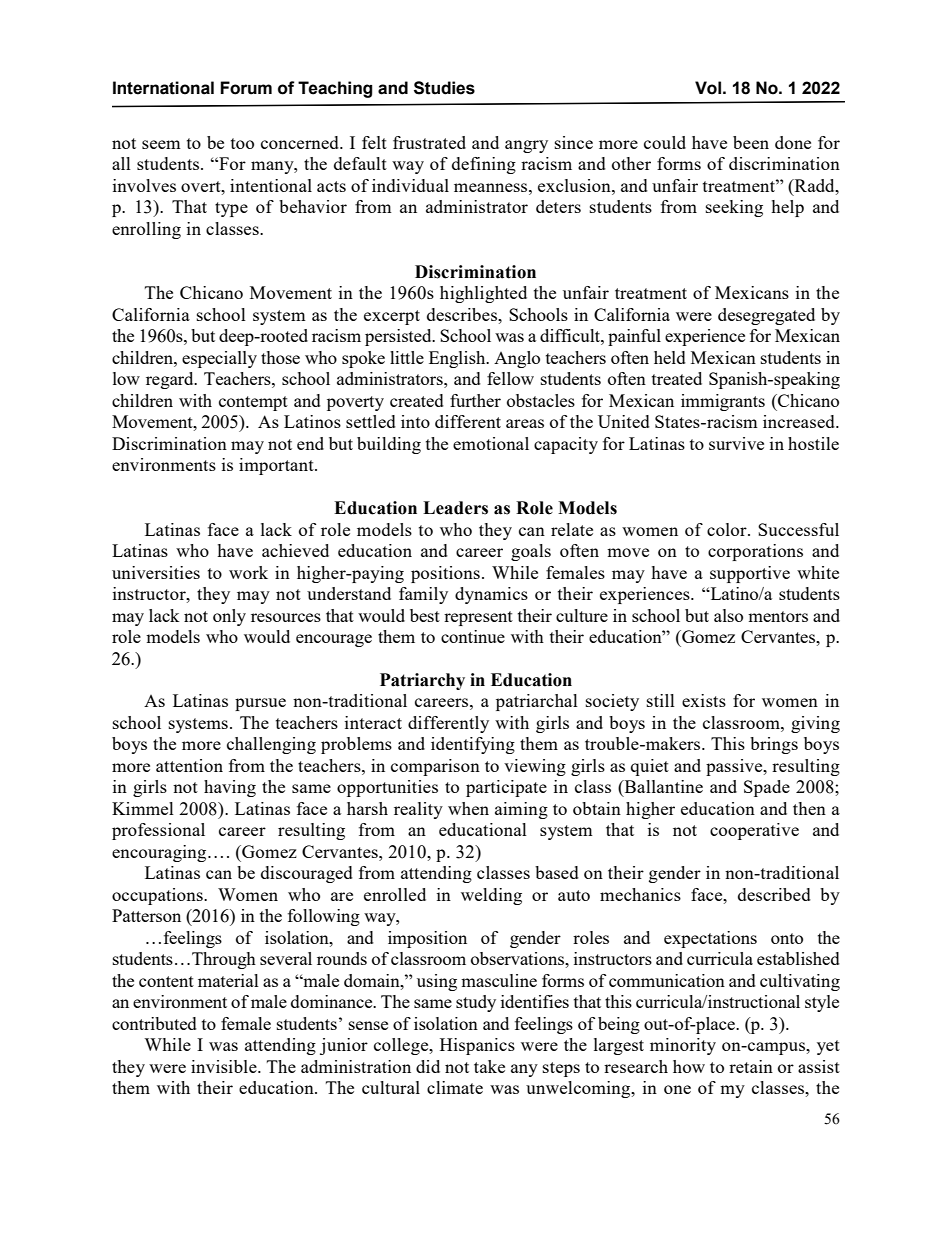 This image has width=952, height=1233. I want to click on dynamics, so click(491, 595).
